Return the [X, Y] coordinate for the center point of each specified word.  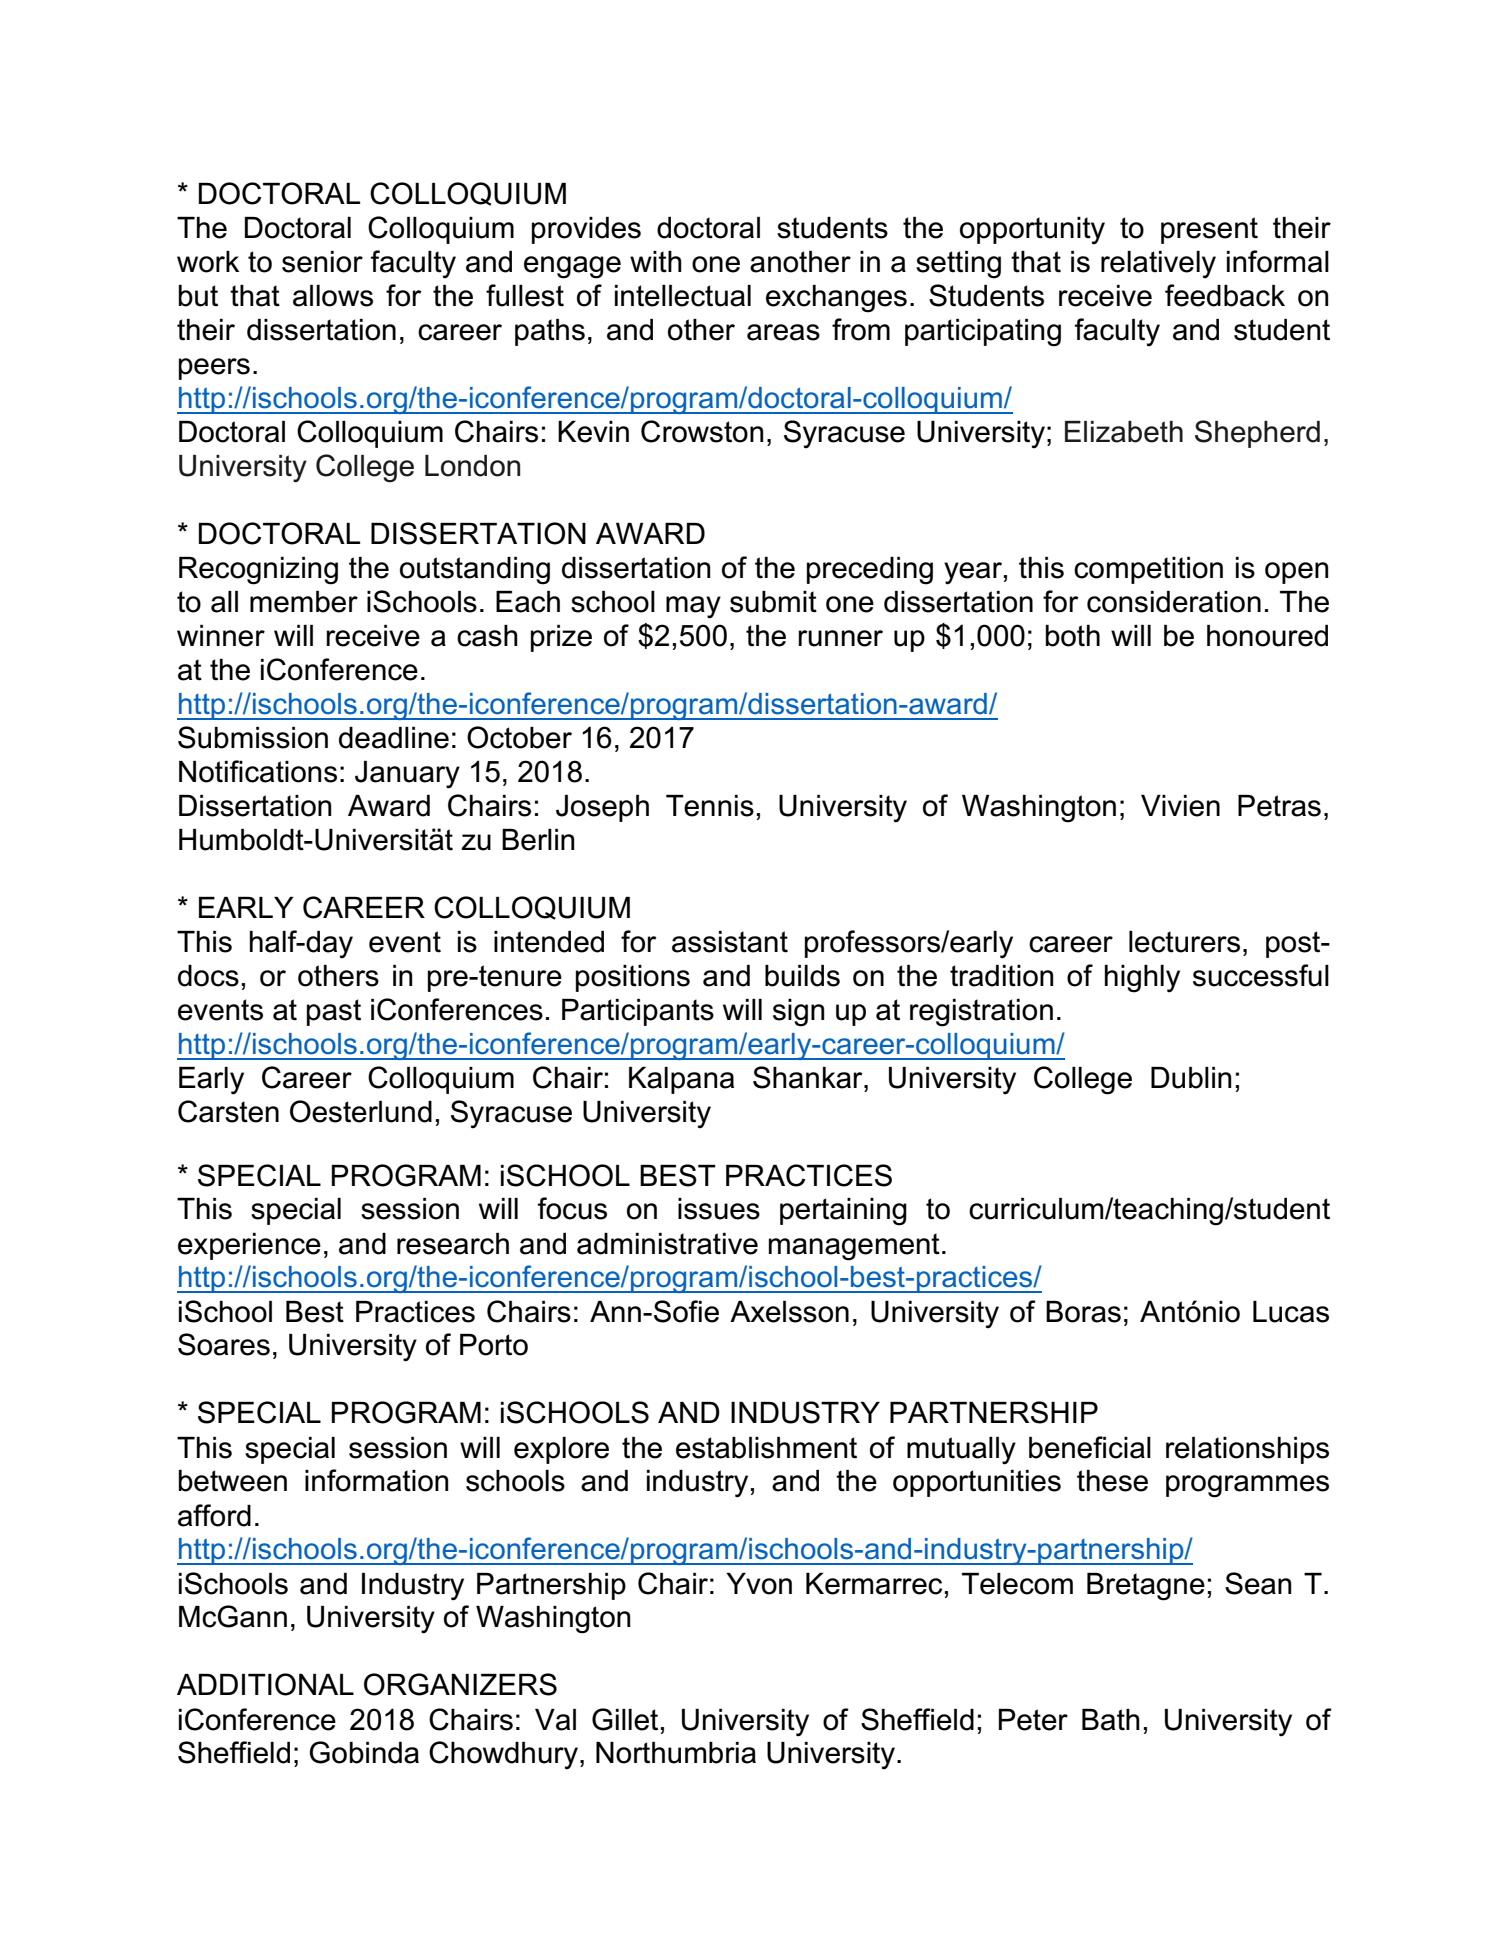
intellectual [683, 296]
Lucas [1291, 1312]
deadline [394, 738]
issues [719, 1209]
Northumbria [676, 1753]
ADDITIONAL [265, 1684]
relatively [1158, 265]
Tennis [710, 806]
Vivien [1180, 806]
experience [249, 1246]
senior [322, 262]
